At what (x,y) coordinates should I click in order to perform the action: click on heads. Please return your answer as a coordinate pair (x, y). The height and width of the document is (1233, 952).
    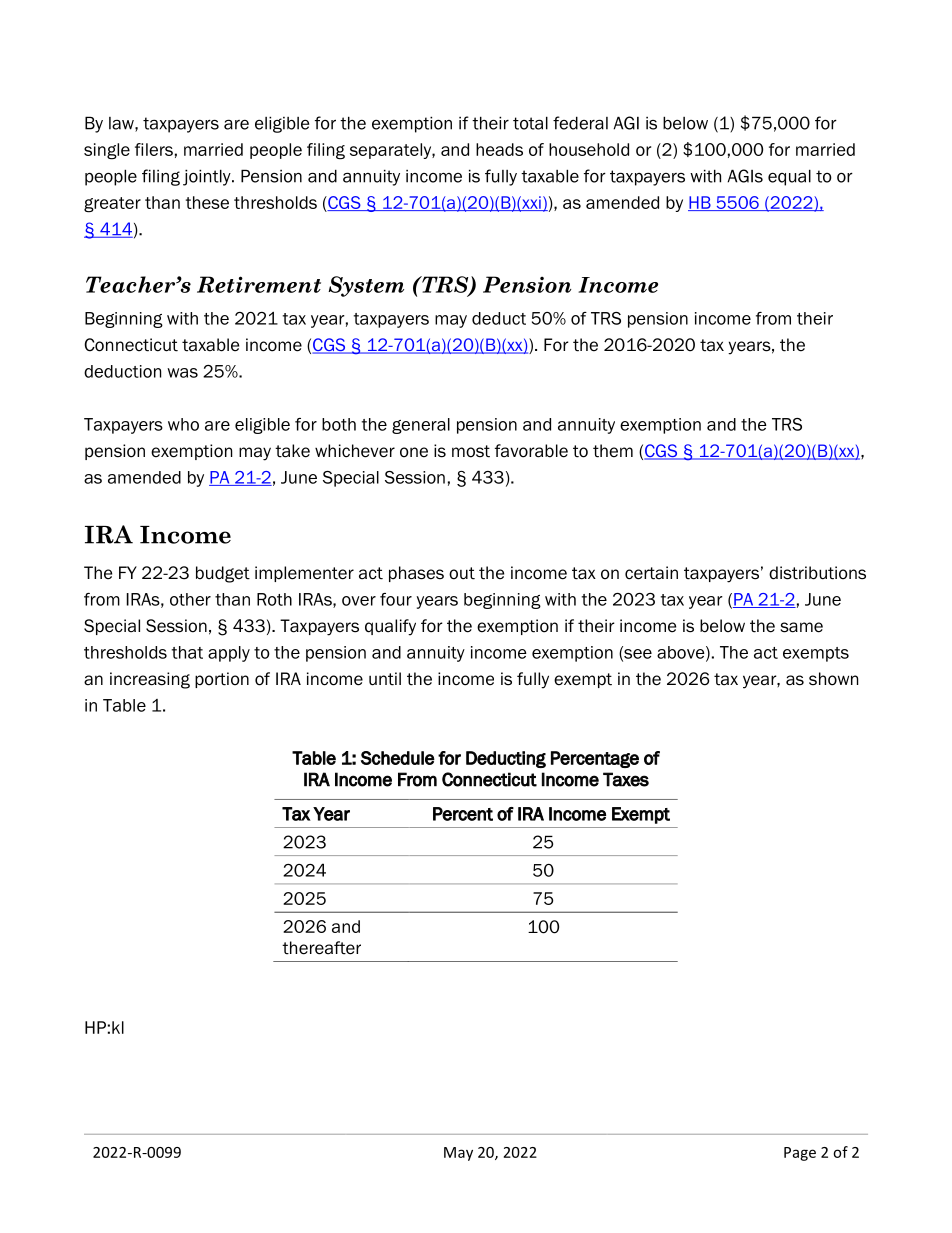
    Looking at the image, I should click on (499, 149).
